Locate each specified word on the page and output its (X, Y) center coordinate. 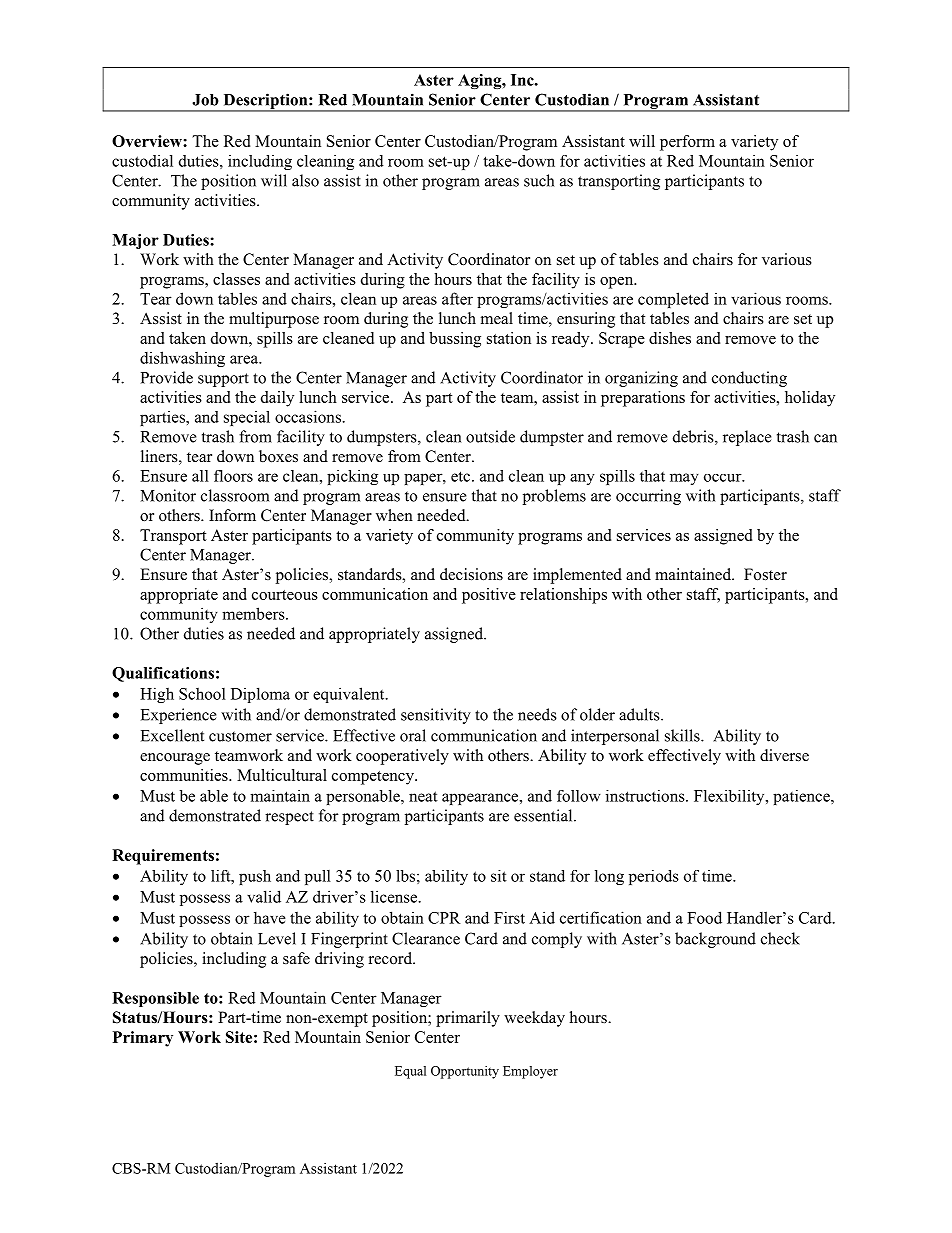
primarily (468, 1019)
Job (205, 100)
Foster (765, 574)
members (254, 613)
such (539, 180)
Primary (143, 1039)
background (715, 940)
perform (687, 143)
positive (489, 596)
